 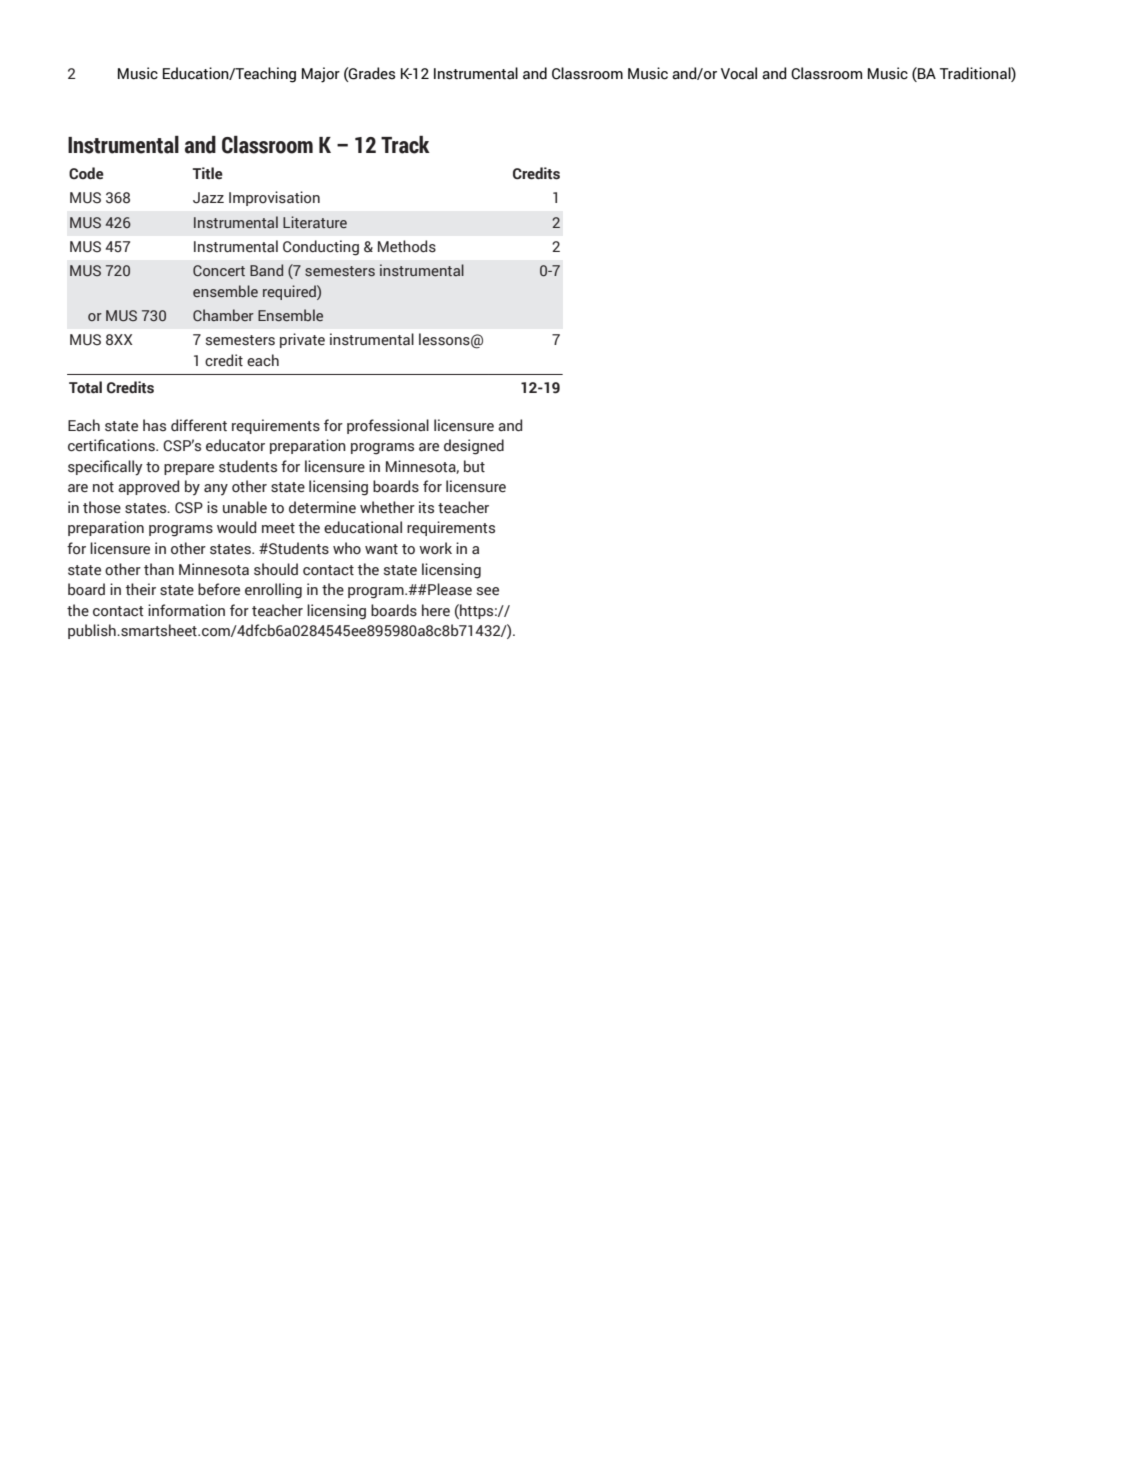 What do you see at coordinates (405, 145) in the screenshot?
I see `Track` at bounding box center [405, 145].
